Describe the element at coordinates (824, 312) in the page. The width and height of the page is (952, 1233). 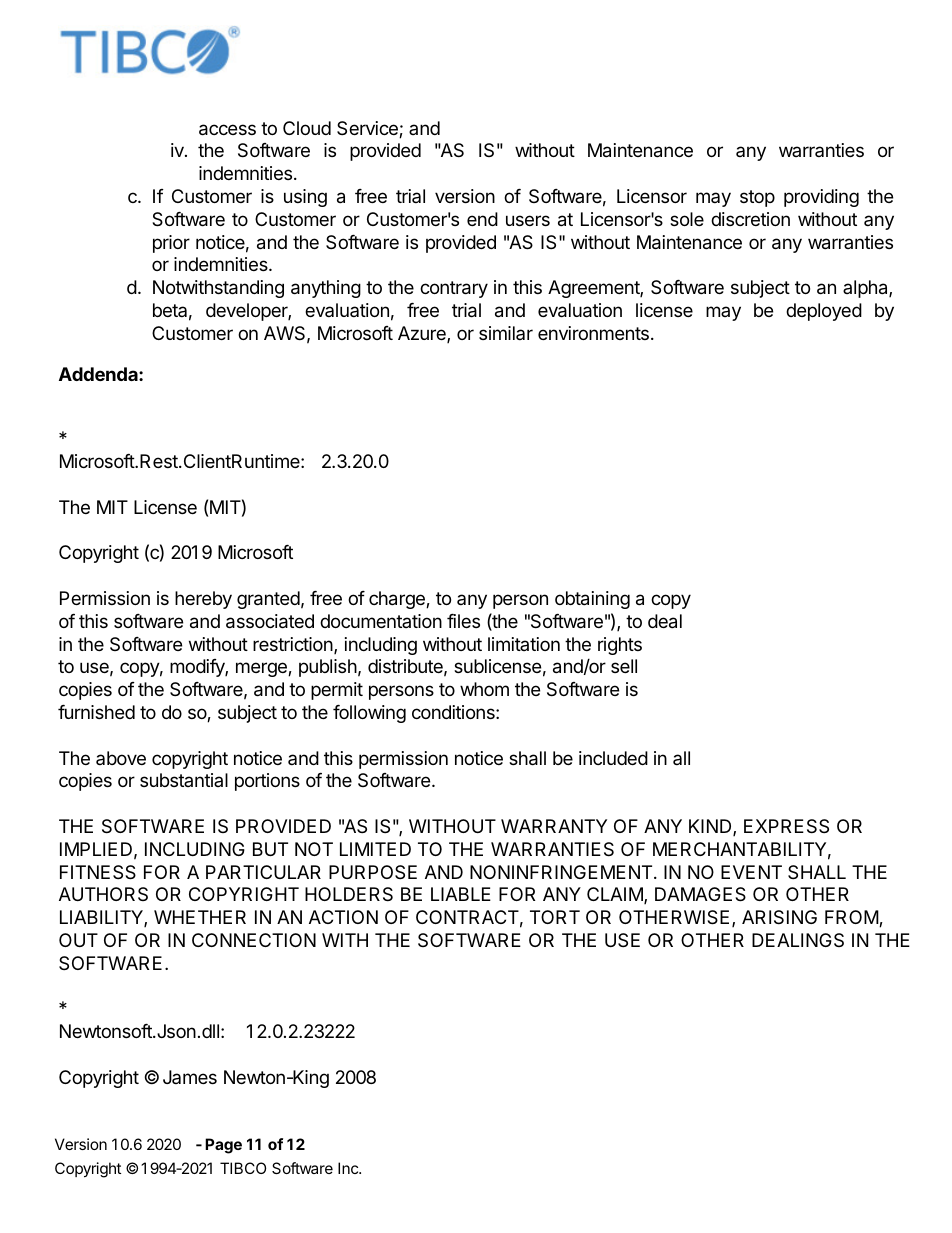
I see `deployed` at that location.
